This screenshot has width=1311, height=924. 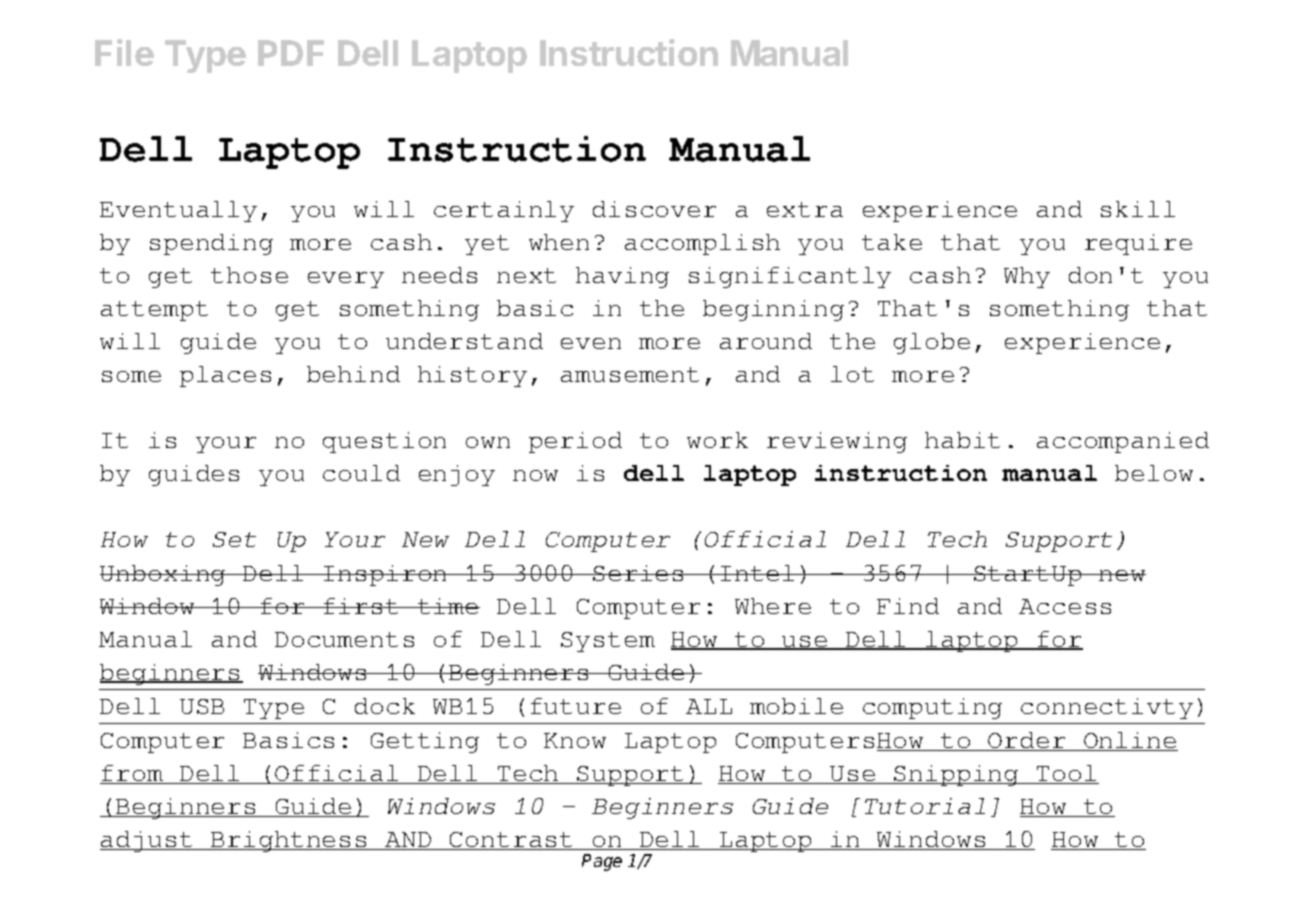 I want to click on Documents, so click(x=344, y=639).
